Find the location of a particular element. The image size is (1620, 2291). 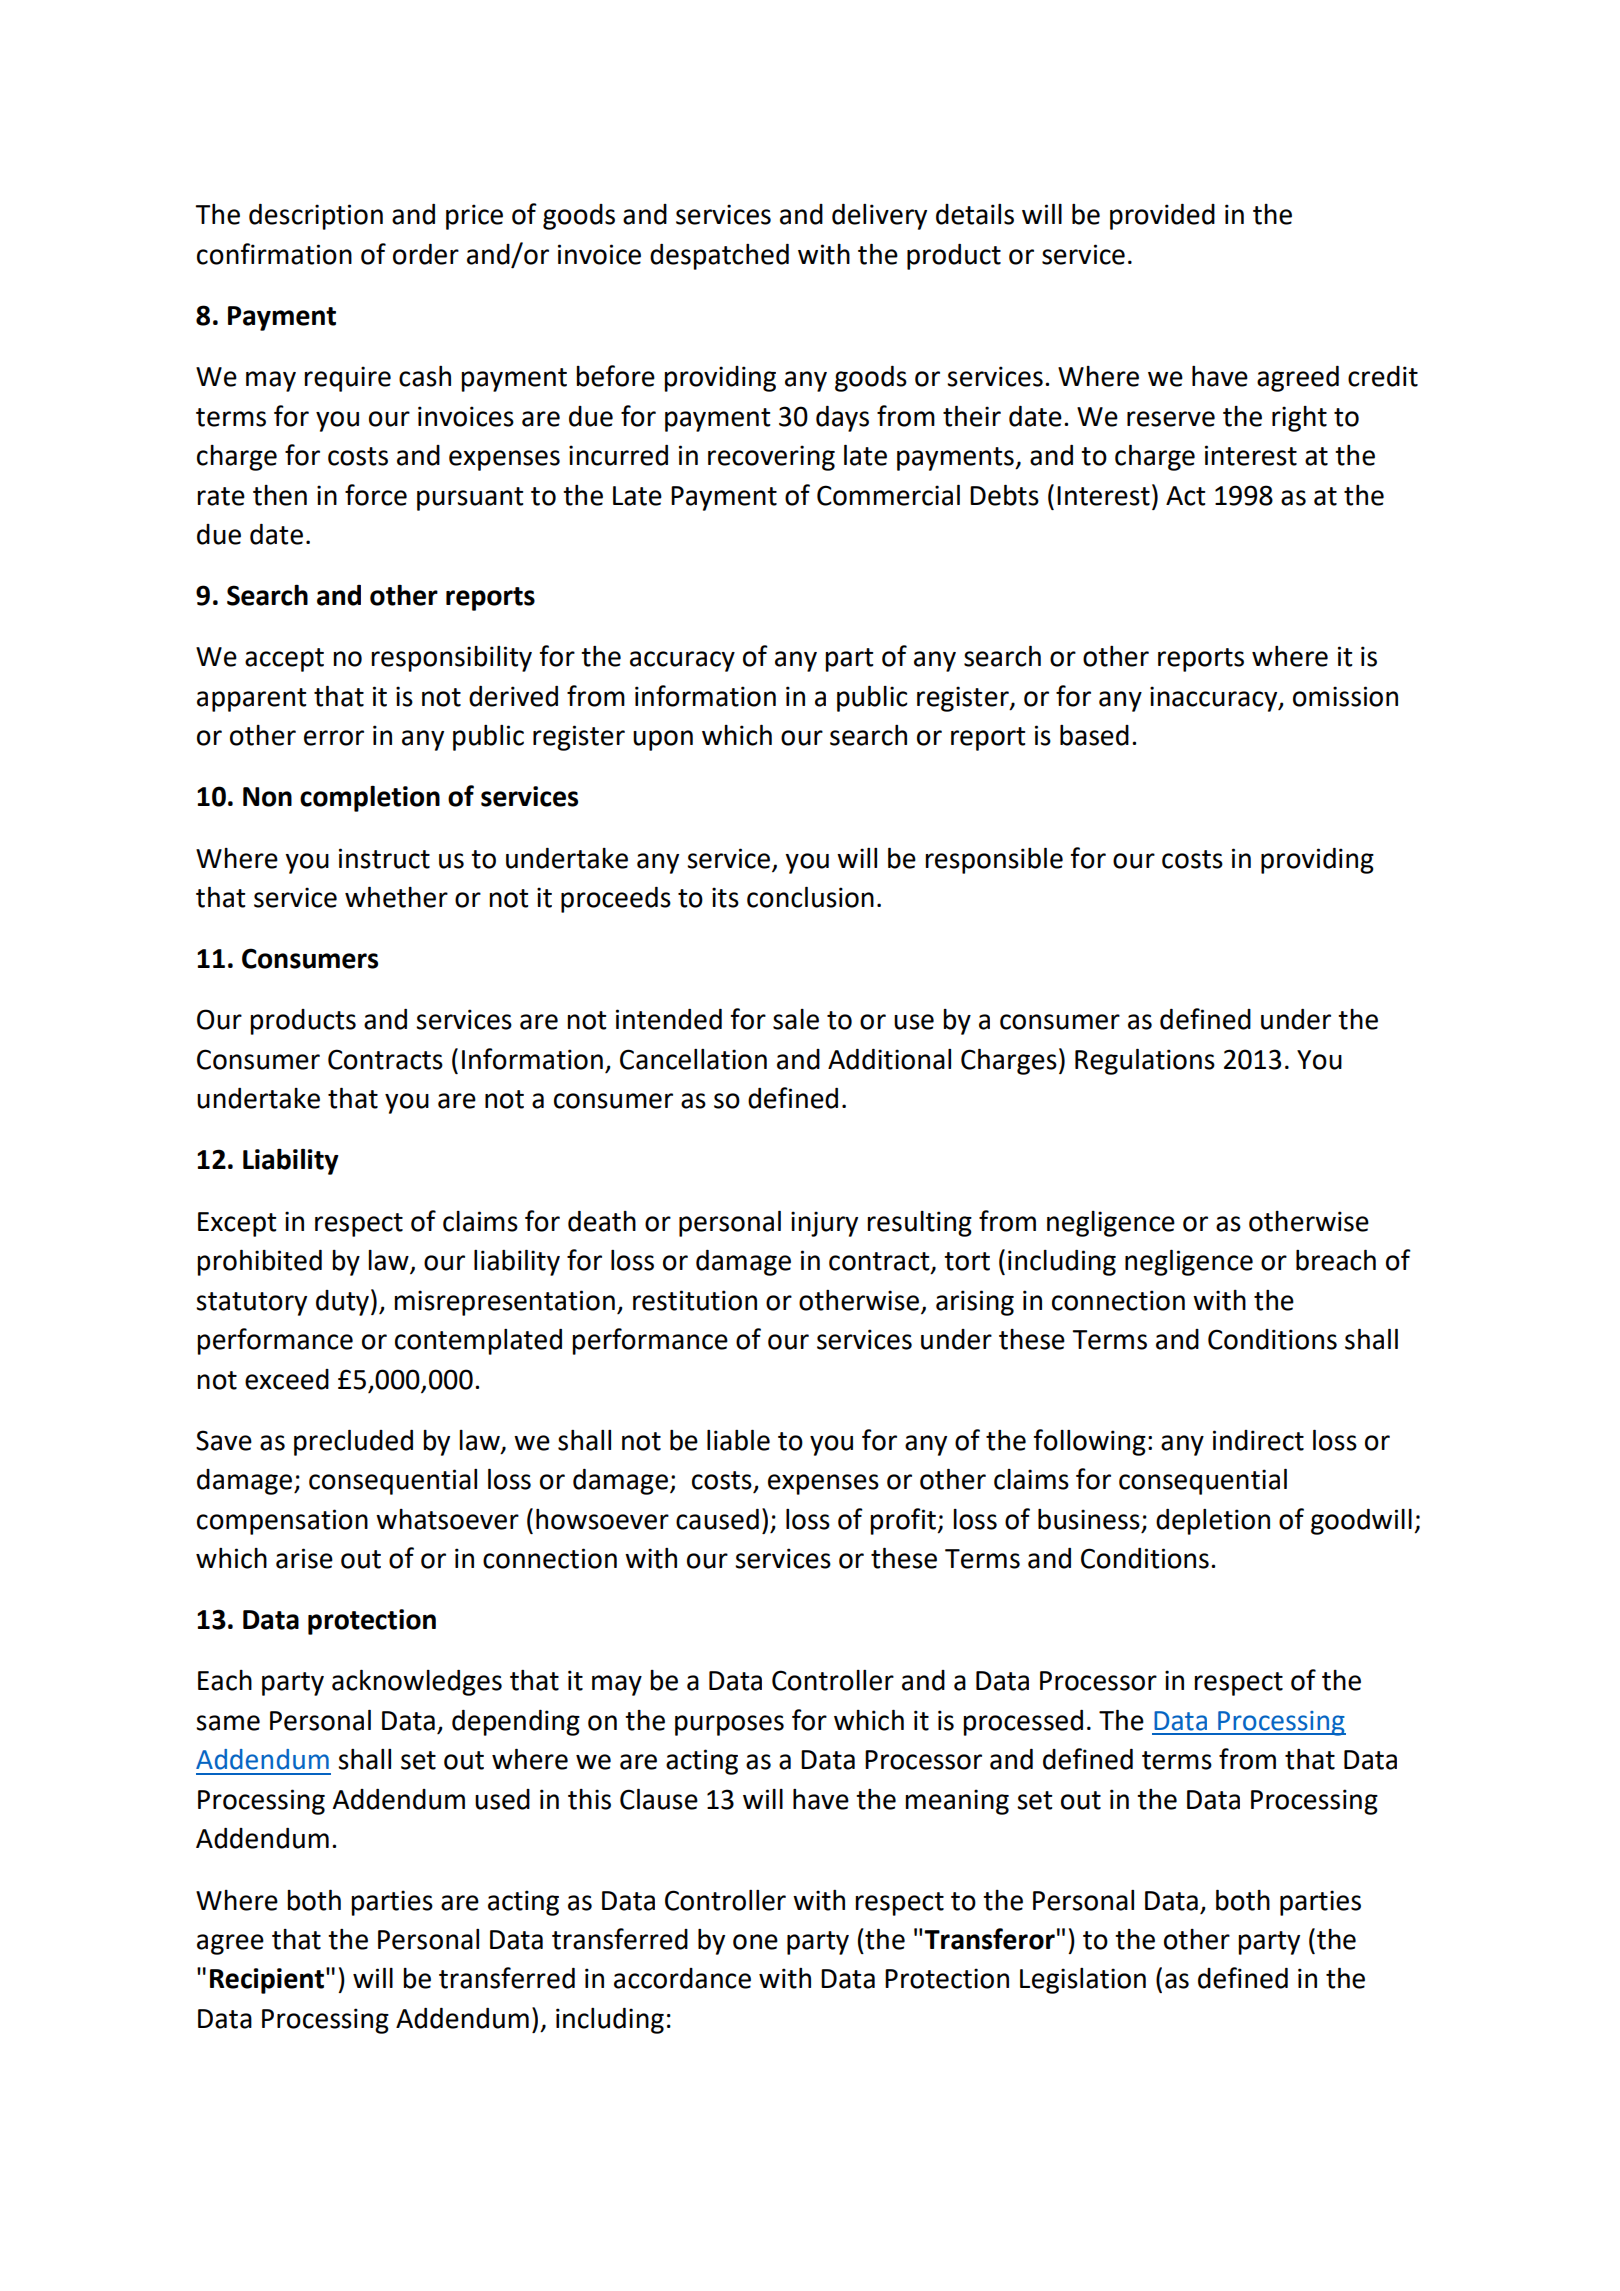

order is located at coordinates (426, 254).
